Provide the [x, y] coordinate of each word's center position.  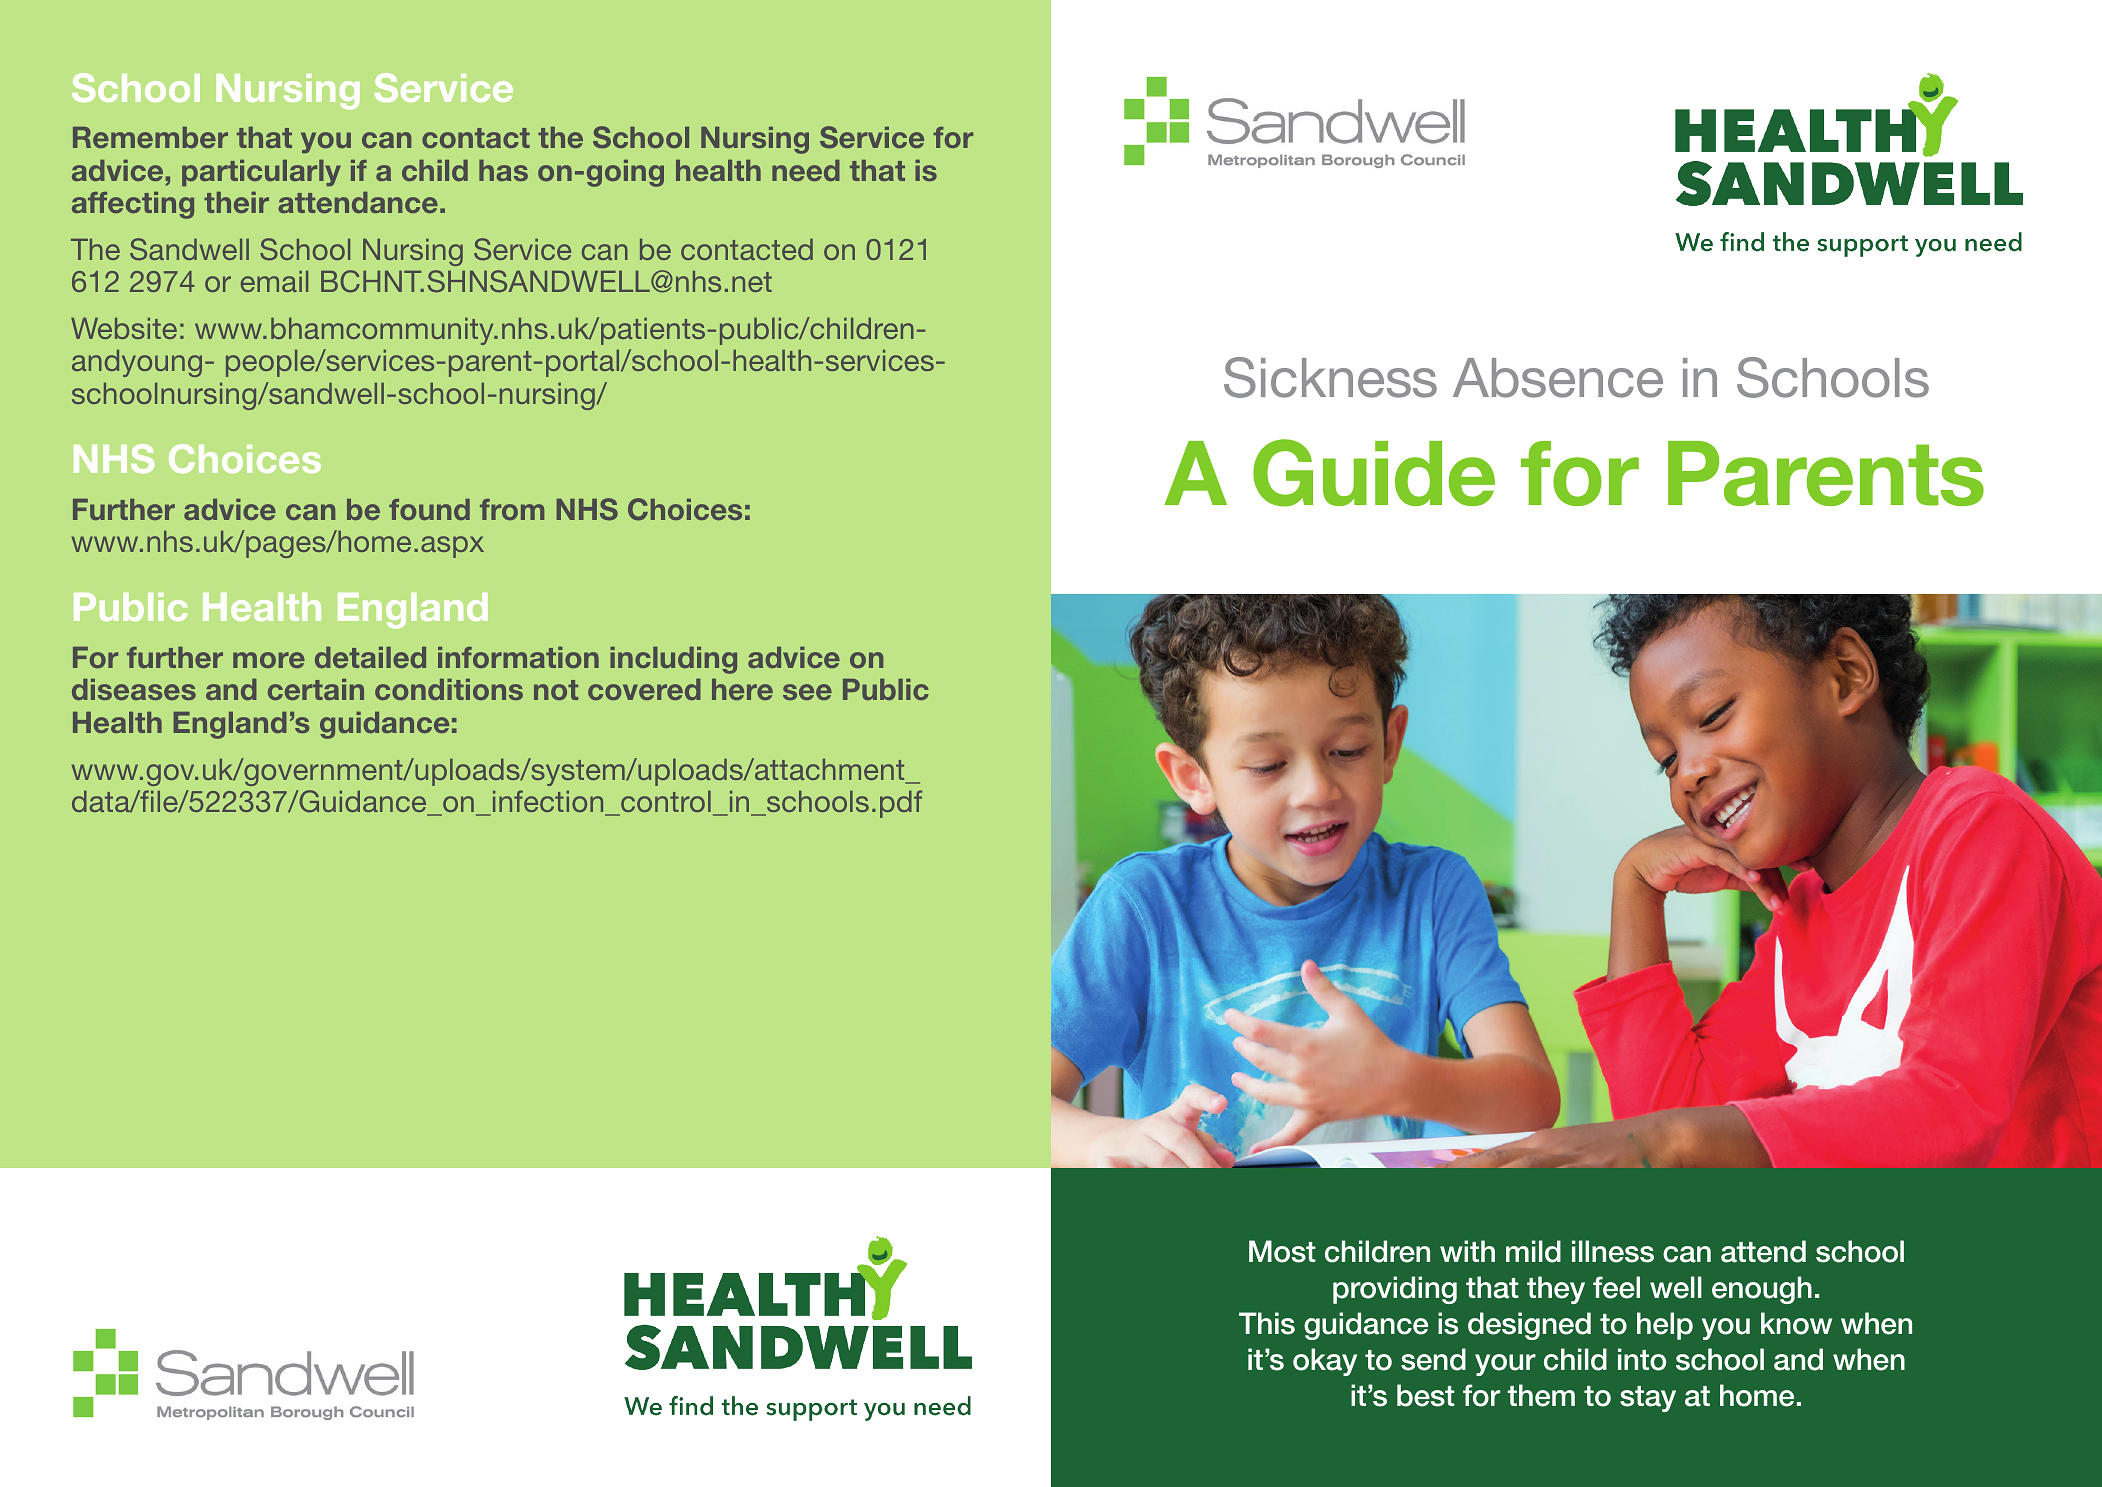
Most [1282, 1251]
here [742, 689]
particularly [261, 173]
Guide [1374, 473]
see [807, 692]
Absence [1558, 378]
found [429, 509]
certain [316, 689]
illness [1613, 1251]
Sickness [1330, 377]
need [806, 170]
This [1267, 1323]
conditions [449, 689]
